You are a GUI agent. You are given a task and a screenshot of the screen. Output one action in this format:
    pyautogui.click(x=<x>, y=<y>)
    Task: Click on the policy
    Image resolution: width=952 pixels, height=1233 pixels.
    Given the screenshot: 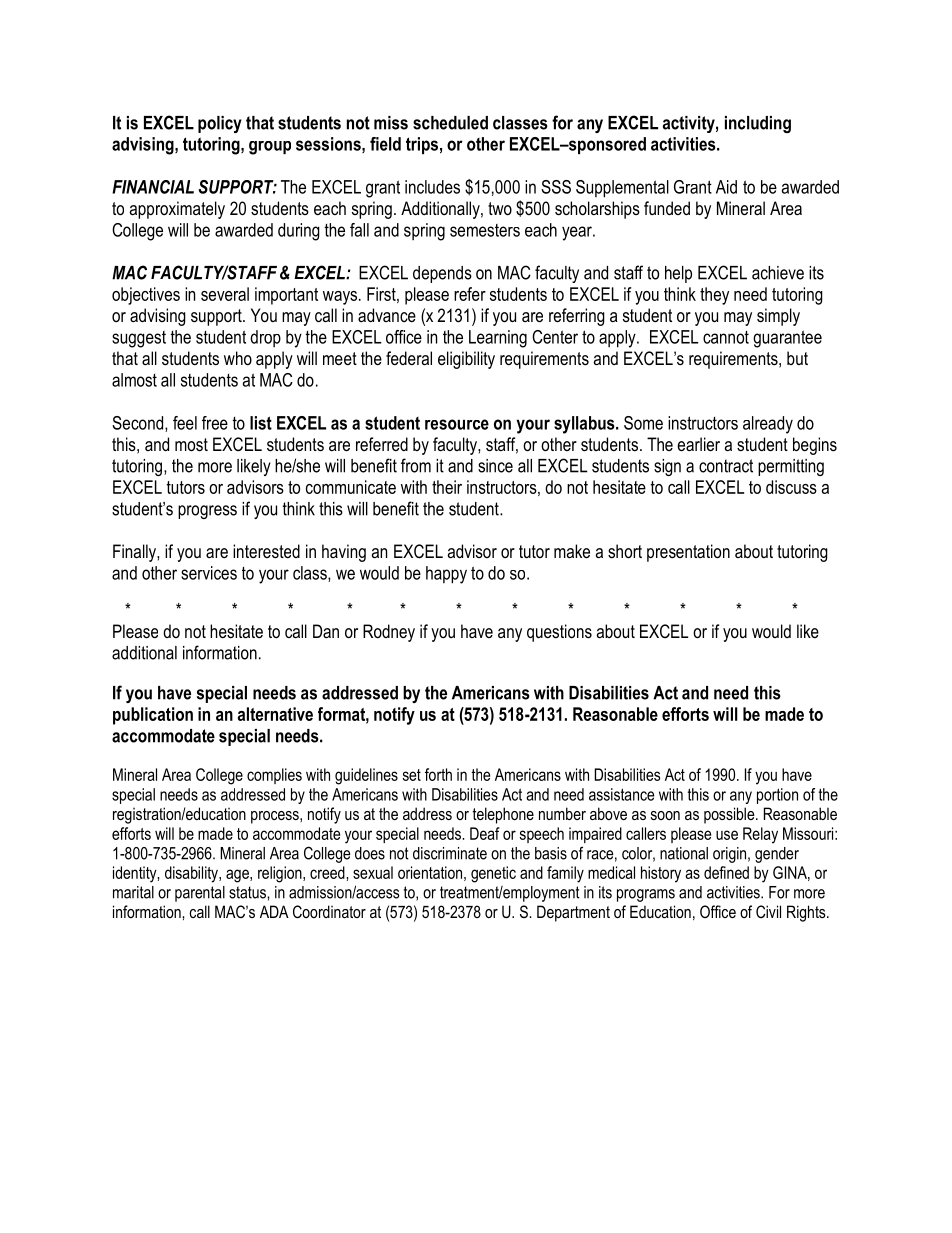 What is the action you would take?
    pyautogui.click(x=220, y=124)
